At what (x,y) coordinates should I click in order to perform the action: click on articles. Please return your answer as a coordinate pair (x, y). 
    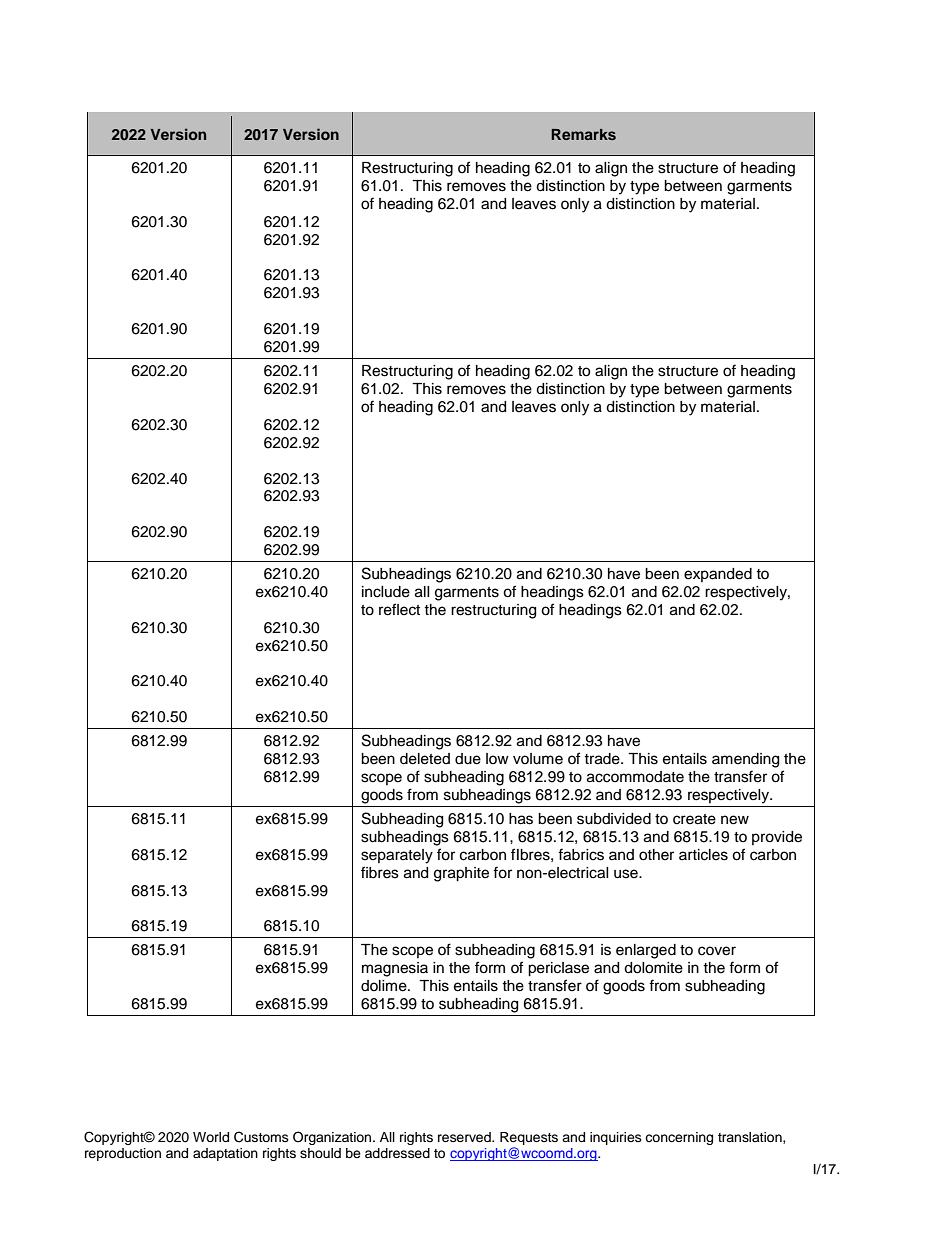
    Looking at the image, I should click on (703, 855).
